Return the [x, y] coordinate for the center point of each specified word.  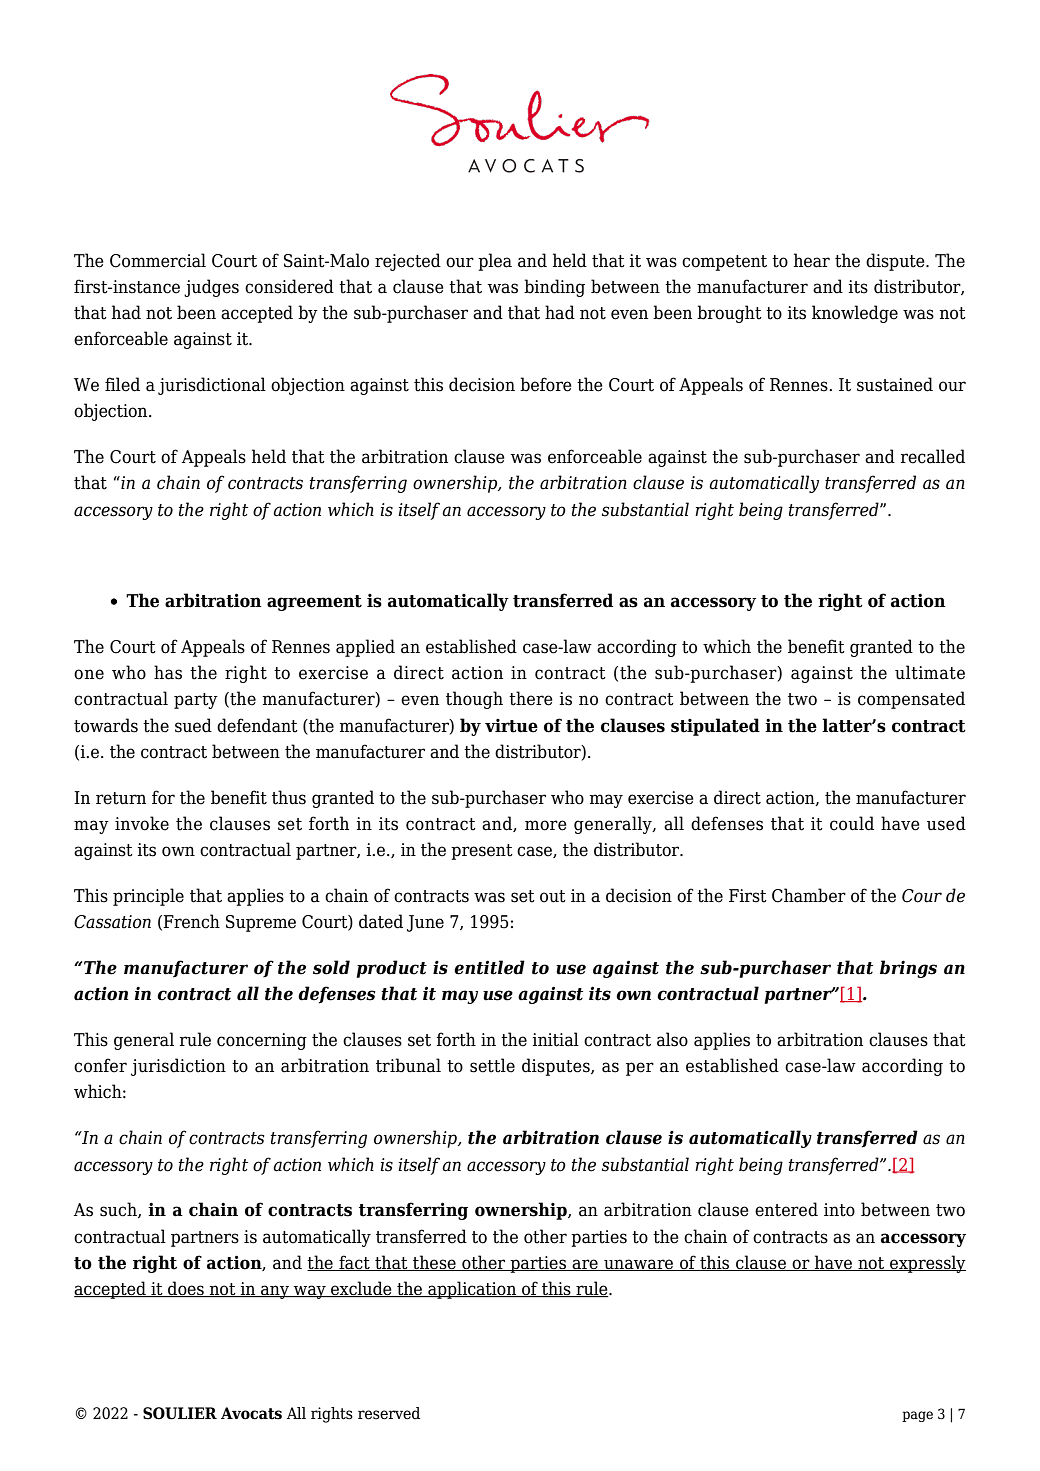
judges [211, 288]
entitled [489, 967]
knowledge [855, 314]
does [186, 1289]
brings [908, 969]
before [546, 384]
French [191, 921]
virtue [511, 726]
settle [492, 1065]
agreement [314, 603]
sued [193, 725]
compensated [911, 700]
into [839, 1210]
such [119, 1210]
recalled [933, 456]
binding [554, 288]
